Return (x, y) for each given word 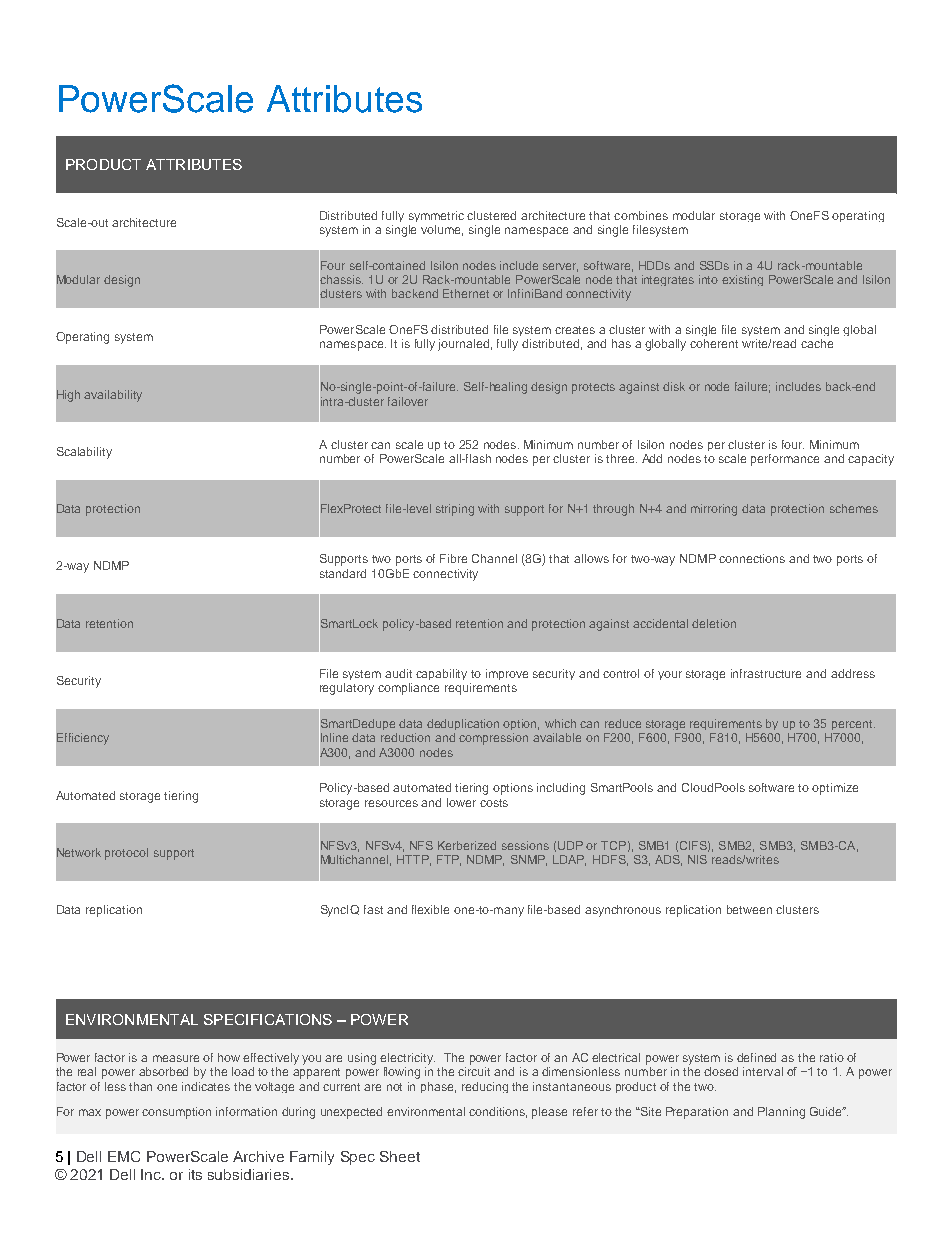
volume (442, 230)
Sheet (400, 1156)
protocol (126, 854)
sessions (525, 845)
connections (752, 558)
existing (742, 280)
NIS (697, 859)
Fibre (453, 558)
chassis (341, 280)
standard (343, 573)
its (195, 1174)
